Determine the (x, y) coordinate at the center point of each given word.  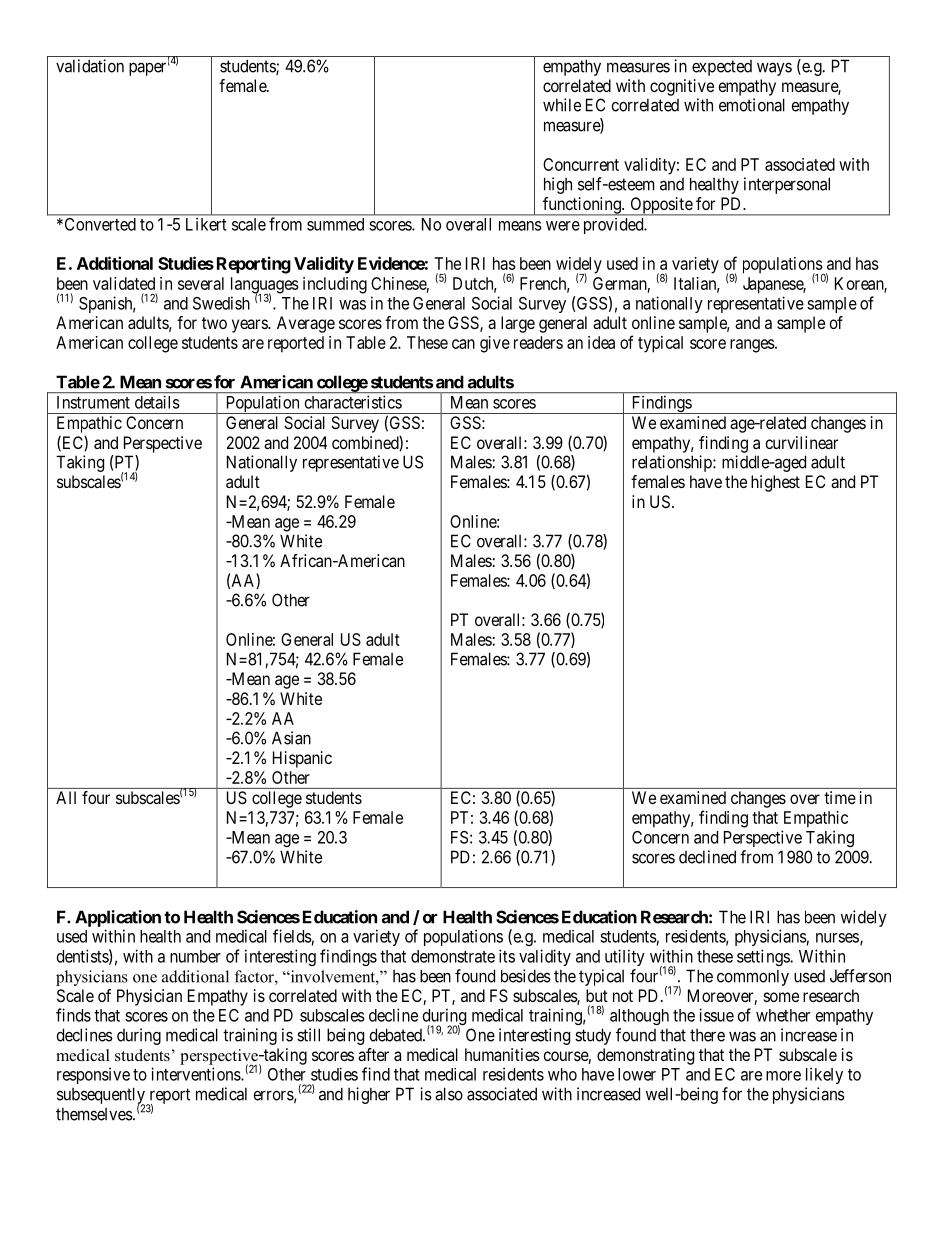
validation (90, 66)
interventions (196, 1074)
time (840, 797)
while (562, 105)
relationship (673, 463)
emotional (752, 105)
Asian (291, 738)
